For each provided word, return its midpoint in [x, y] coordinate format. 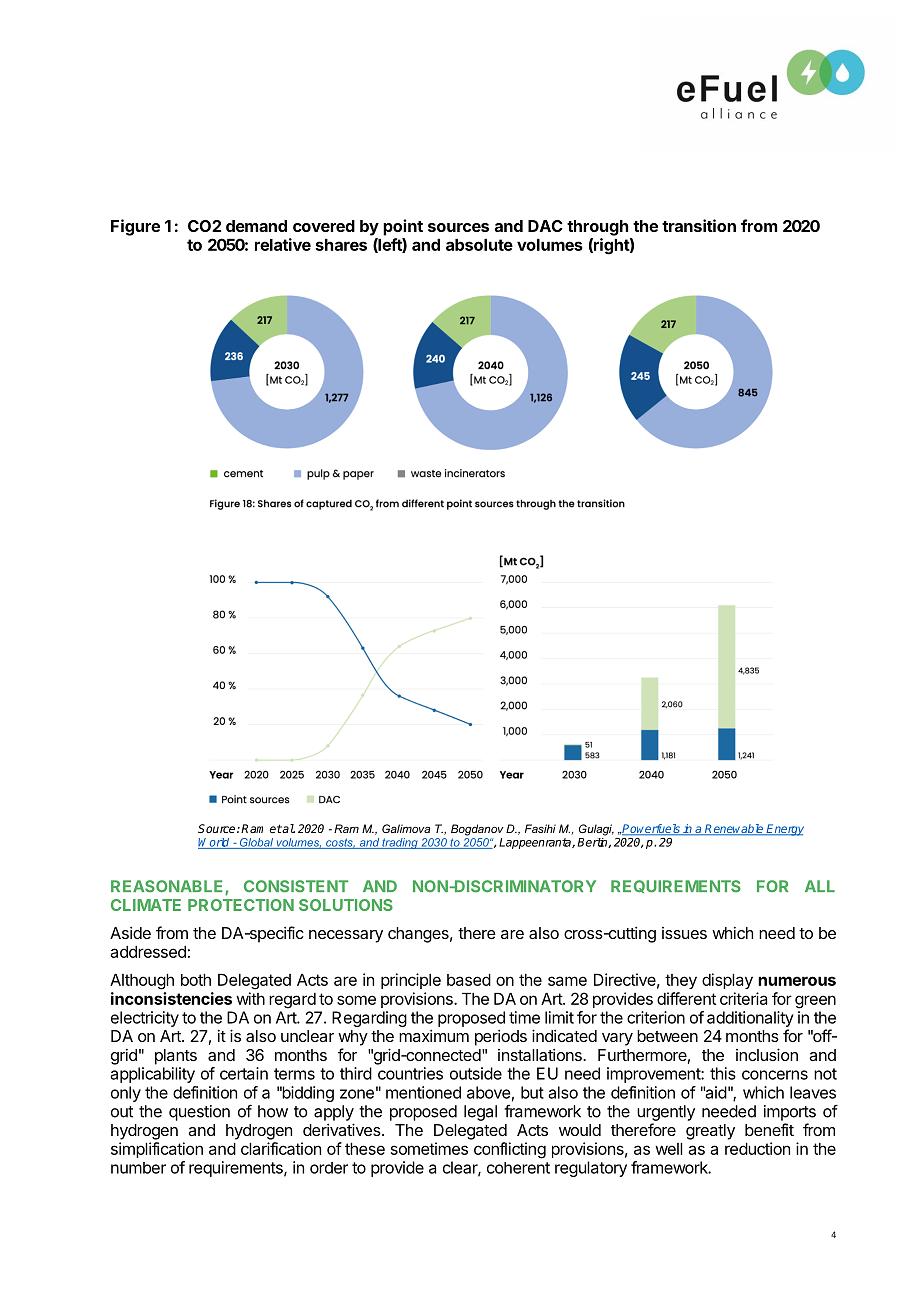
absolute [479, 245]
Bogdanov [477, 830]
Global [256, 843]
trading [400, 843]
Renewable [734, 830]
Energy [784, 830]
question [199, 1113]
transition [699, 225]
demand [256, 226]
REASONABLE [168, 887]
